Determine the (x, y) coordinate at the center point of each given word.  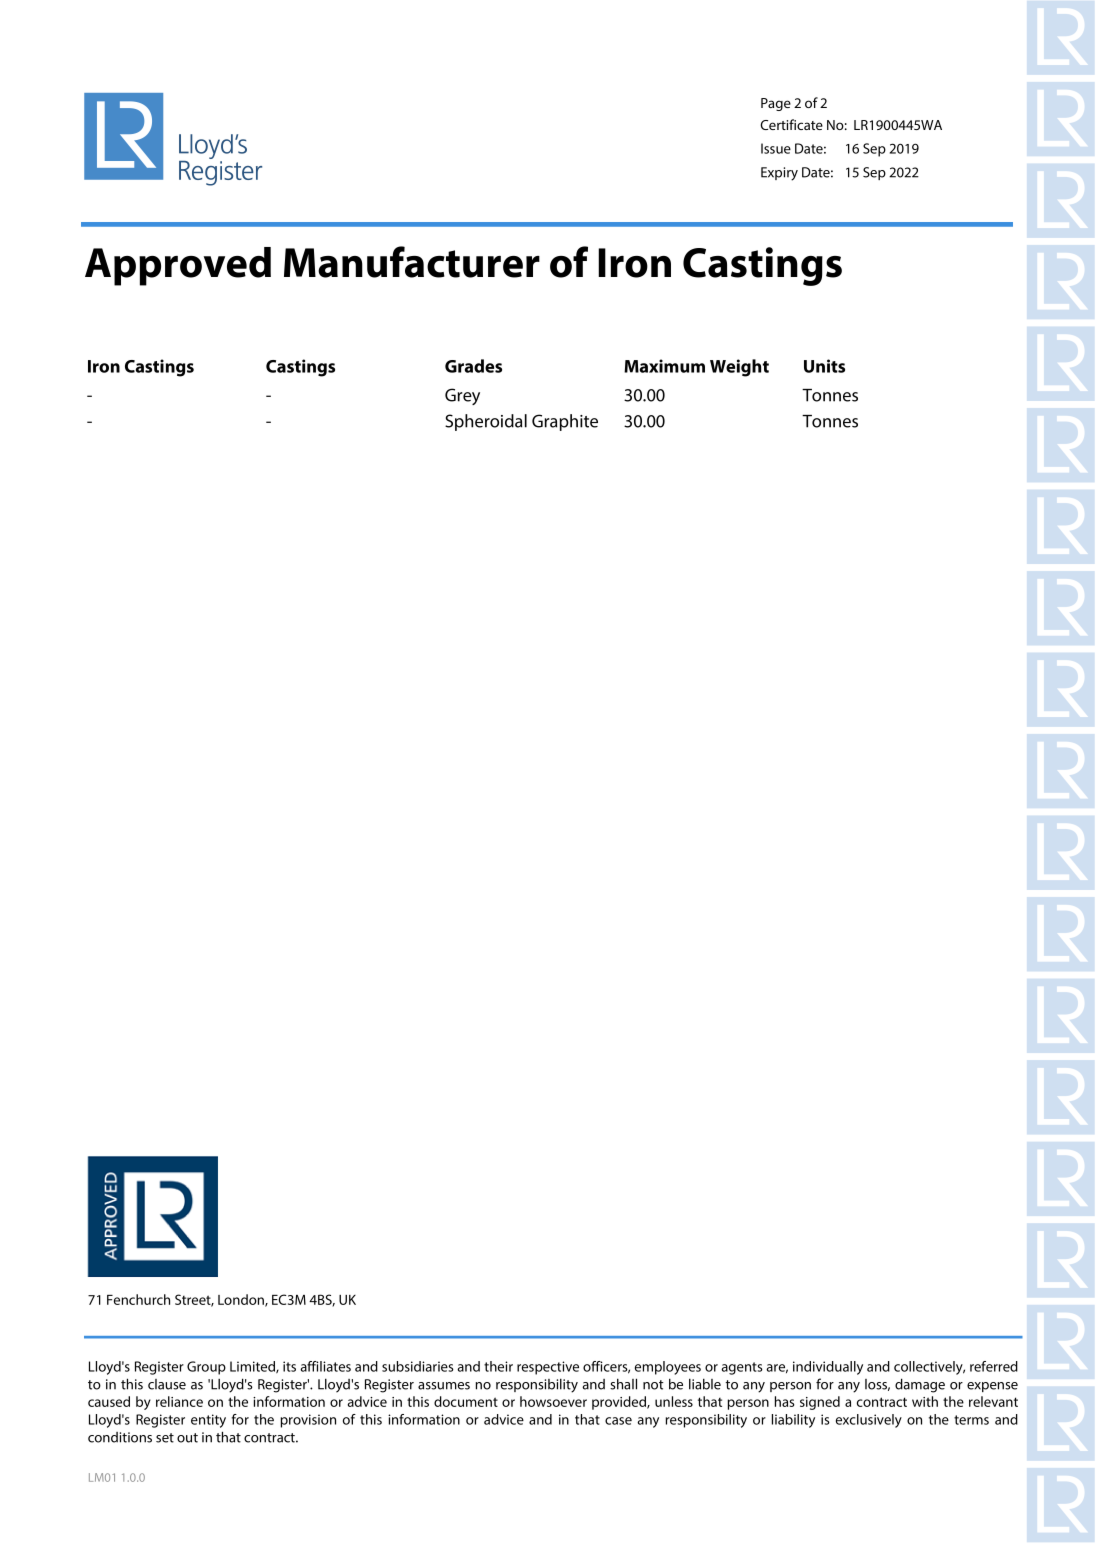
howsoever (553, 1401)
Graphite (565, 422)
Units (824, 366)
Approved (178, 266)
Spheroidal (486, 422)
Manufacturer (412, 262)
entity (208, 1421)
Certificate (792, 124)
